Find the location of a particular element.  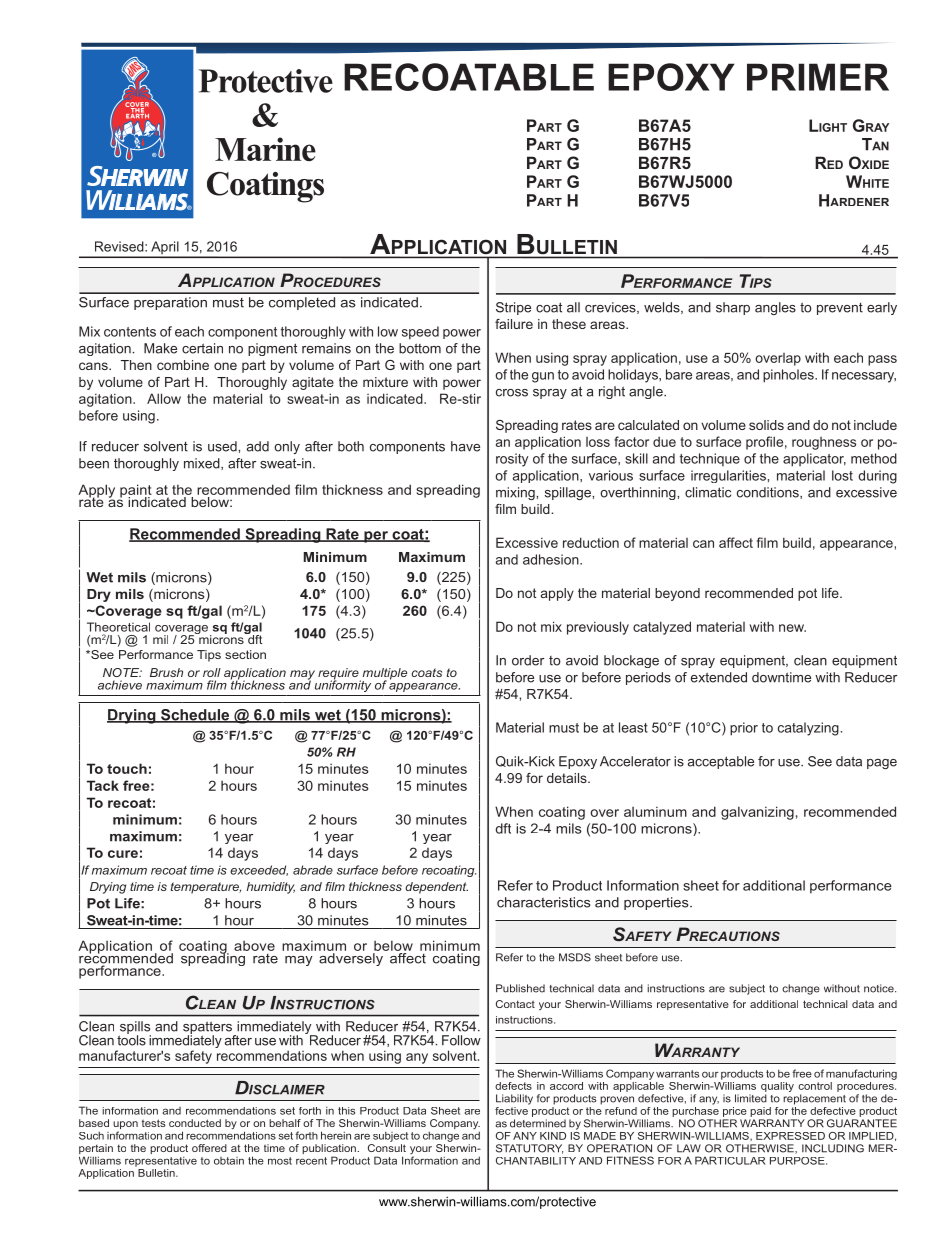

EXPRESSED is located at coordinates (790, 1136).
